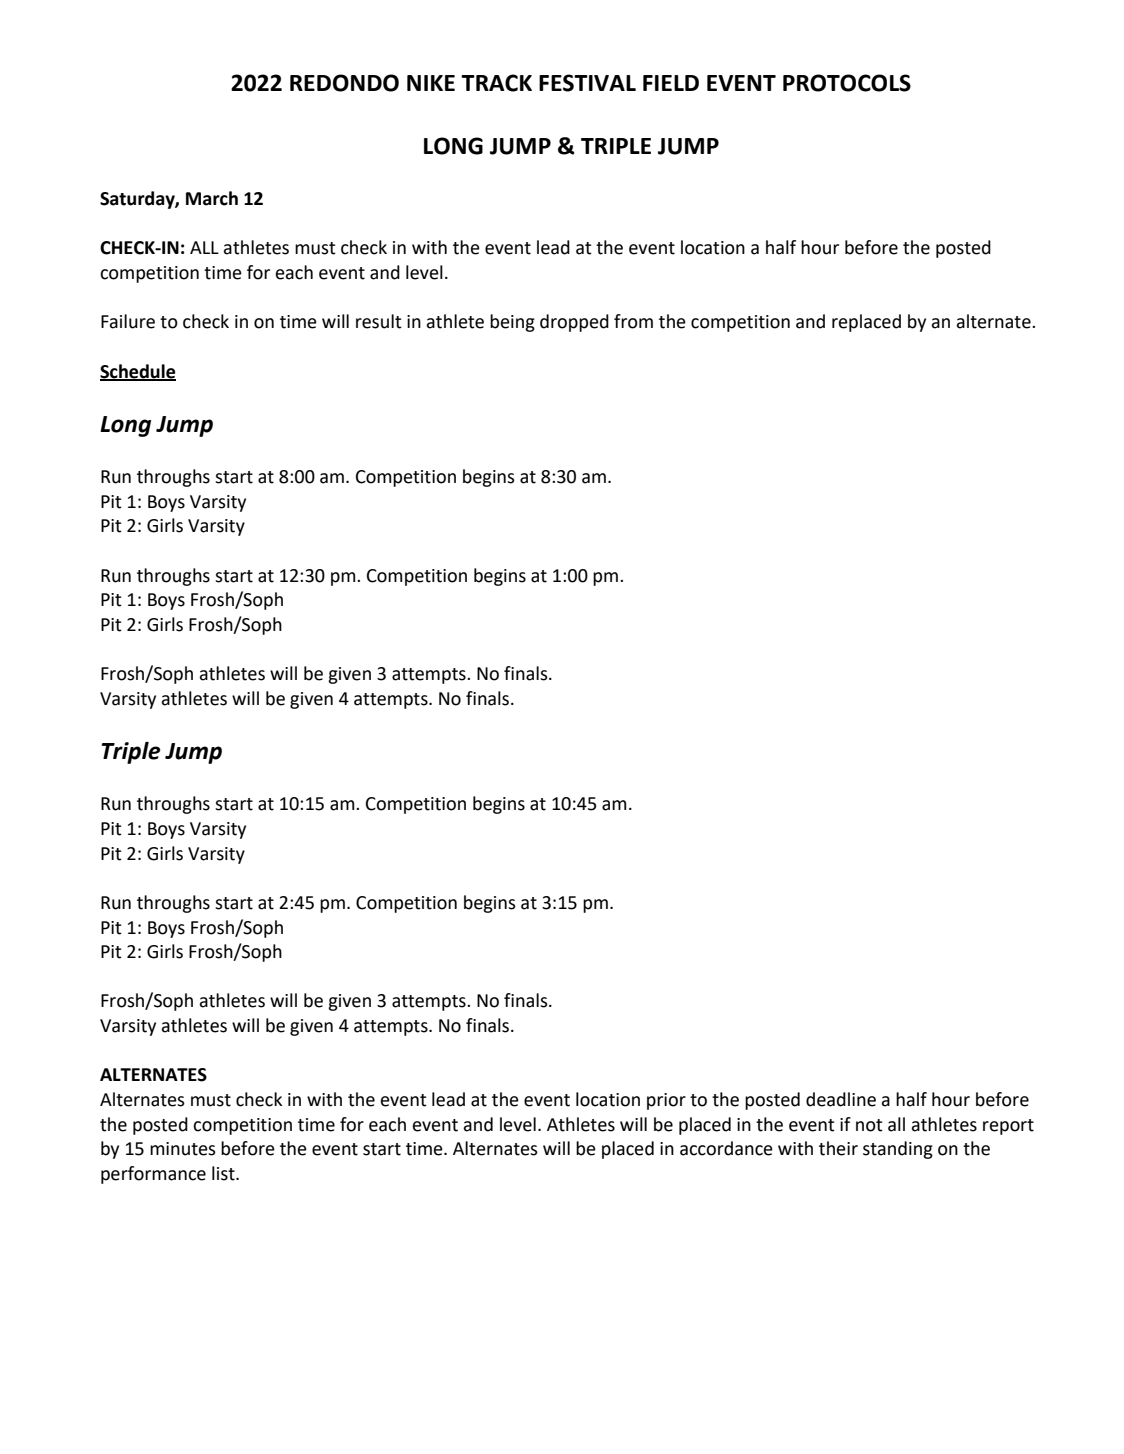 This page has height=1454, width=1124. I want to click on Schedule, so click(138, 372).
